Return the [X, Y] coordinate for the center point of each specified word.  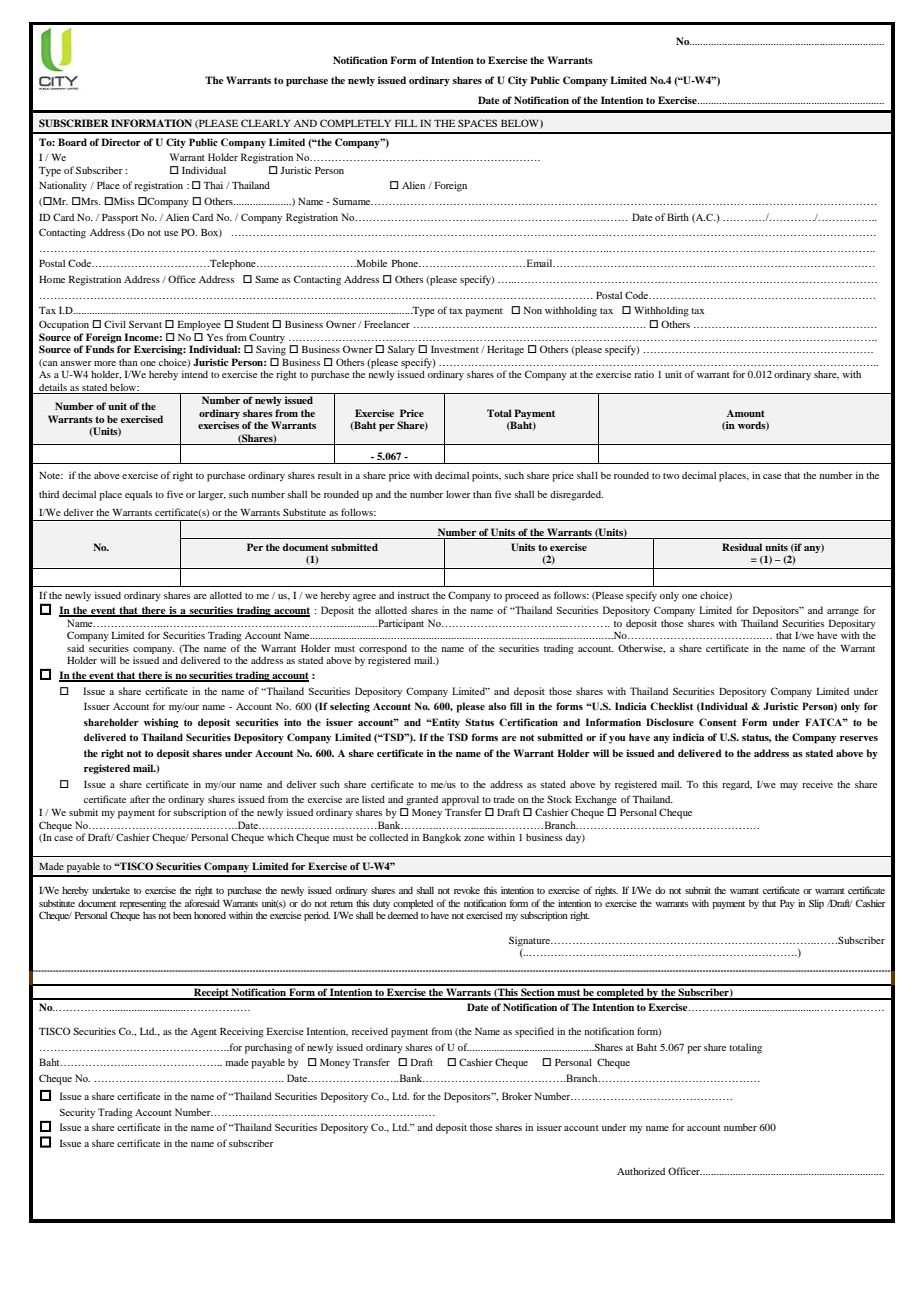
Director [121, 142]
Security [77, 1113]
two [671, 476]
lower [458, 494]
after [140, 799]
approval [460, 800]
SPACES [477, 123]
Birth [678, 217]
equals [138, 495]
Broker [517, 1096]
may [789, 786]
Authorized [641, 1171]
